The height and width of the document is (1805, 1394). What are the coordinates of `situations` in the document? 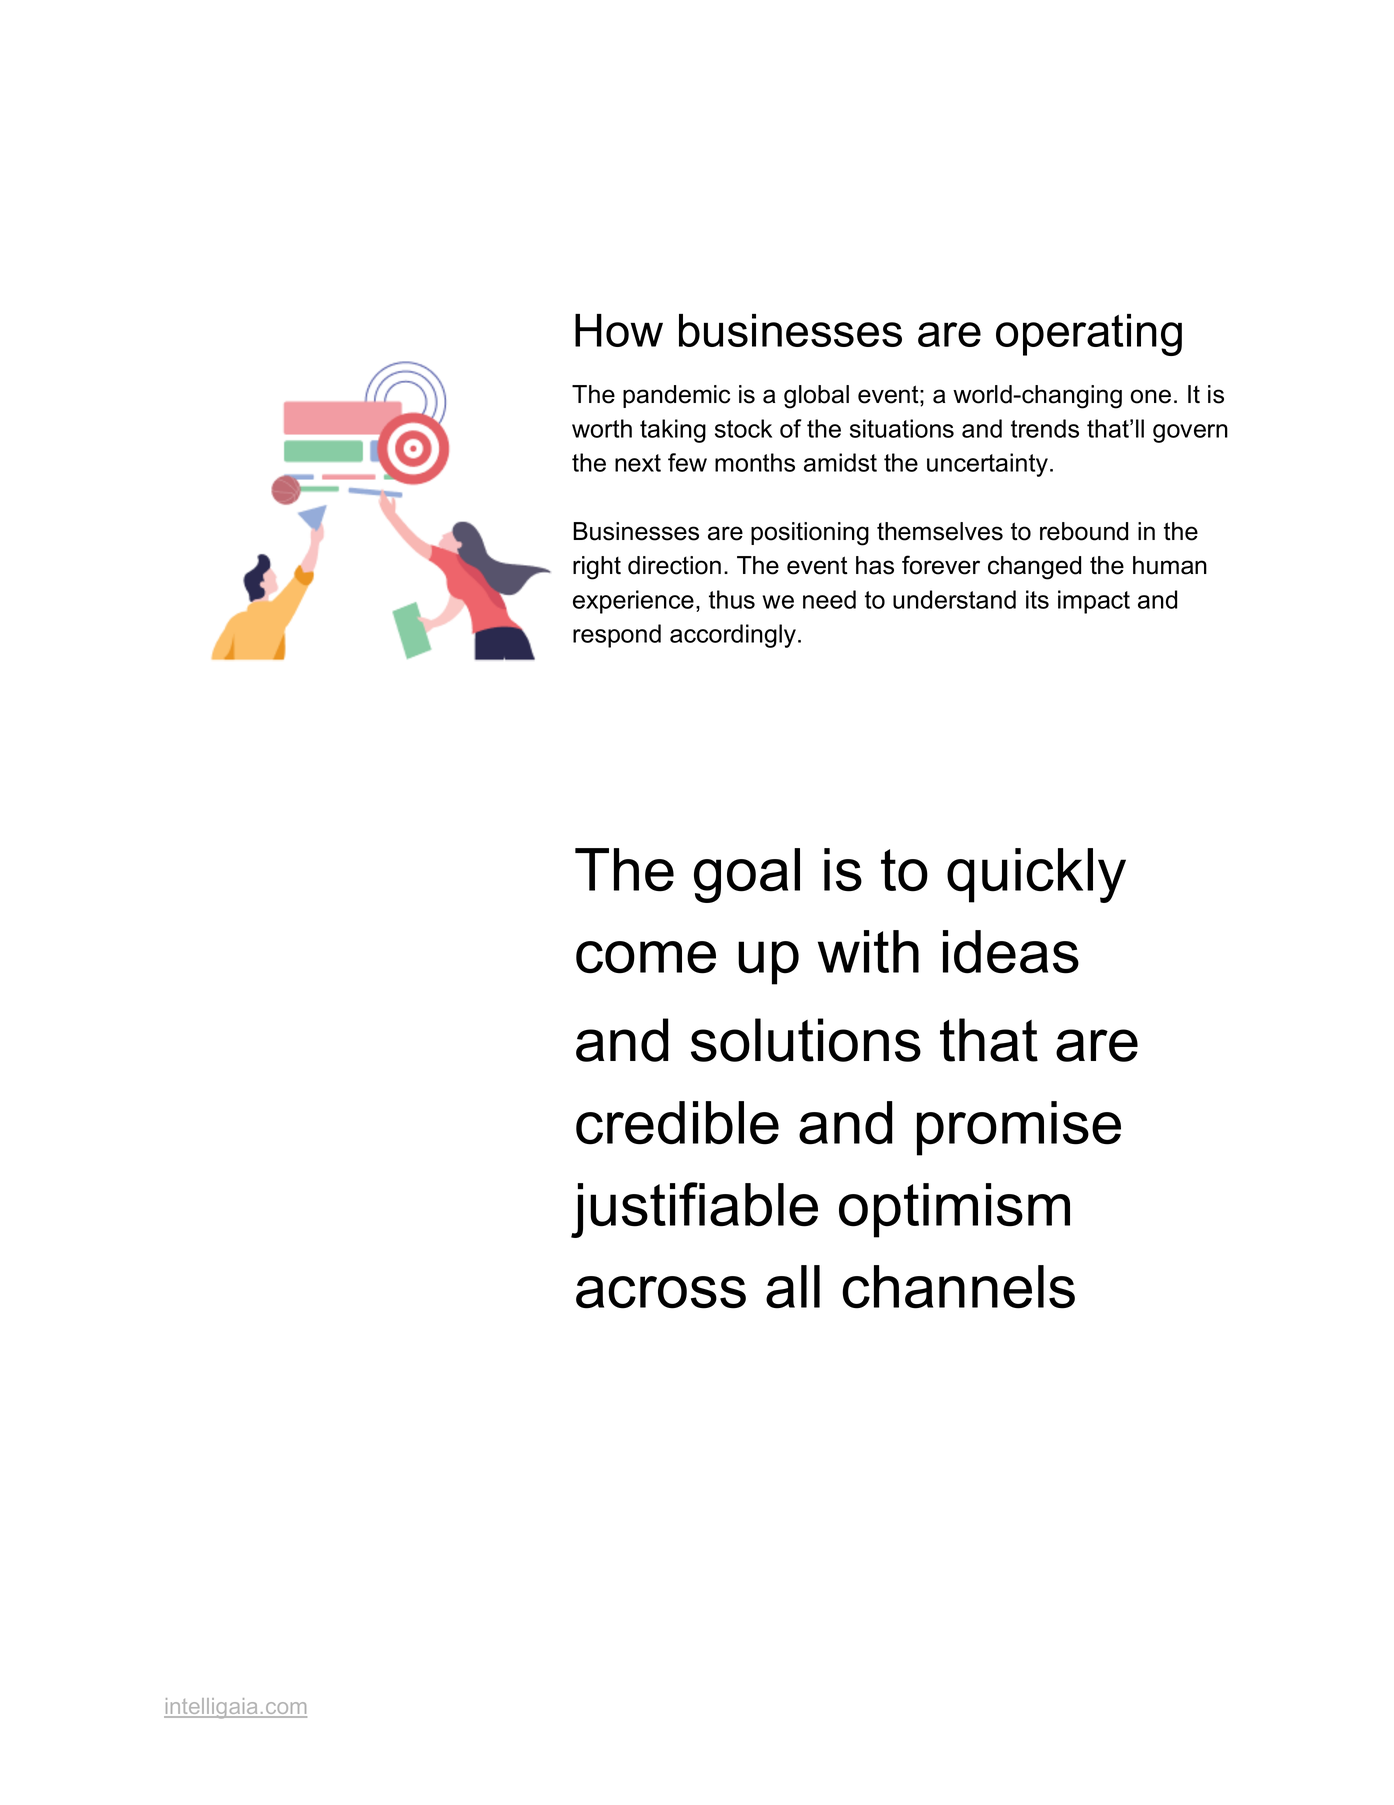 It's located at (902, 428).
